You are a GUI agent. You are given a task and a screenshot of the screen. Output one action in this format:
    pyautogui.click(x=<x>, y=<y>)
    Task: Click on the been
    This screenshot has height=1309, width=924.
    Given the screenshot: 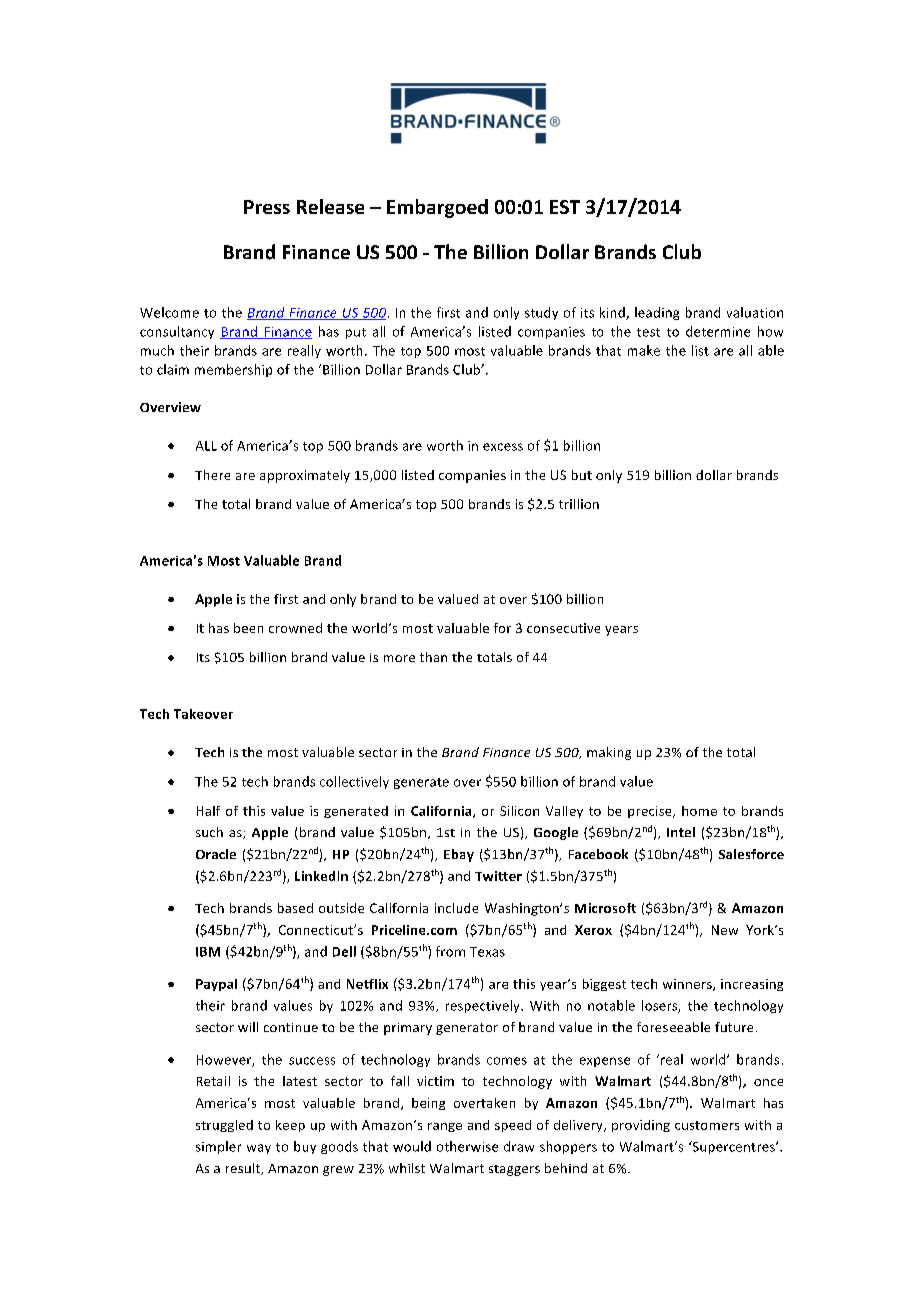 What is the action you would take?
    pyautogui.click(x=248, y=628)
